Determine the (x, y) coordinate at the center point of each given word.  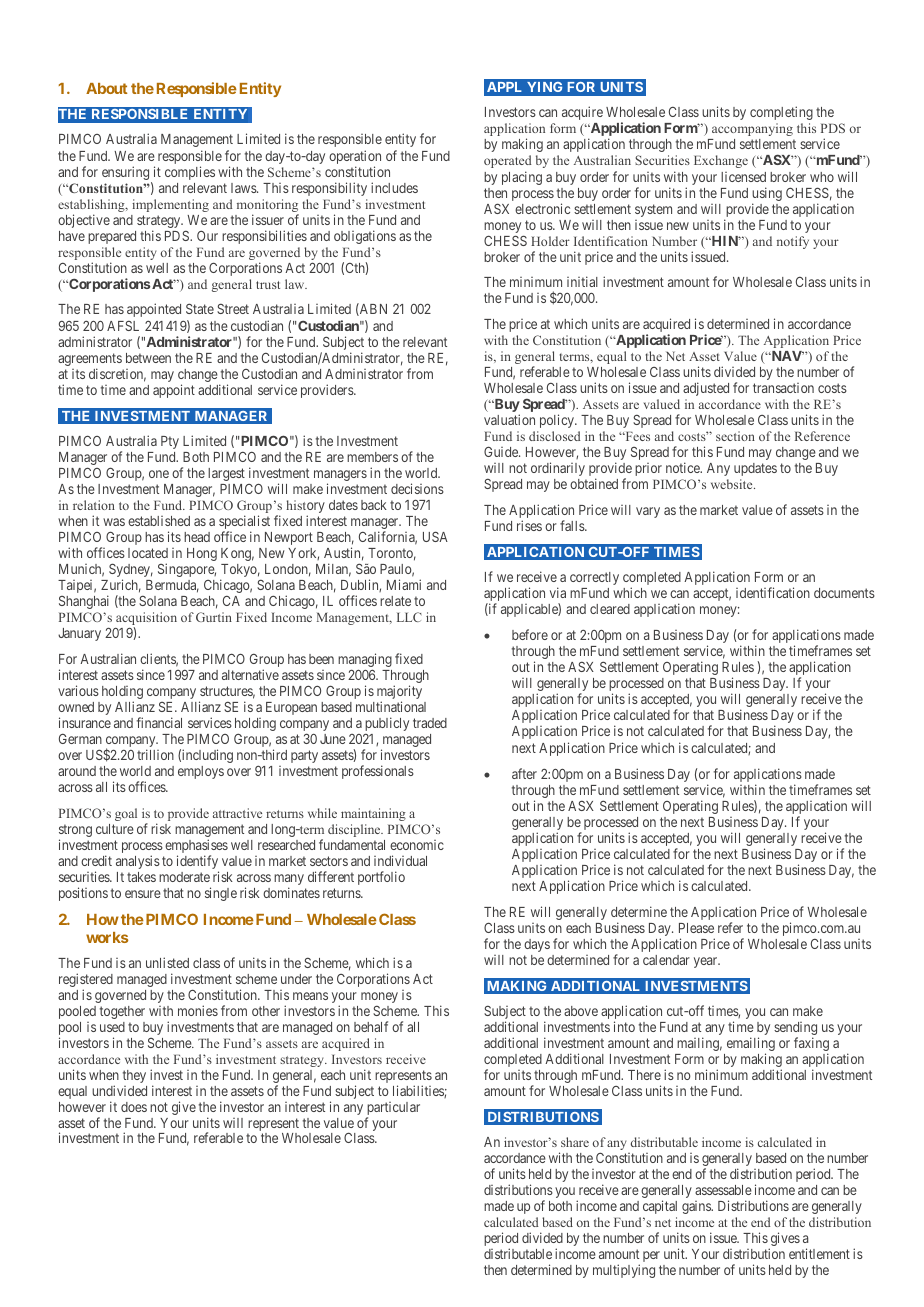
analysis (138, 862)
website (733, 484)
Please (696, 928)
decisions (417, 488)
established (159, 521)
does (134, 1107)
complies (190, 173)
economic (417, 845)
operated (508, 161)
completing (781, 113)
